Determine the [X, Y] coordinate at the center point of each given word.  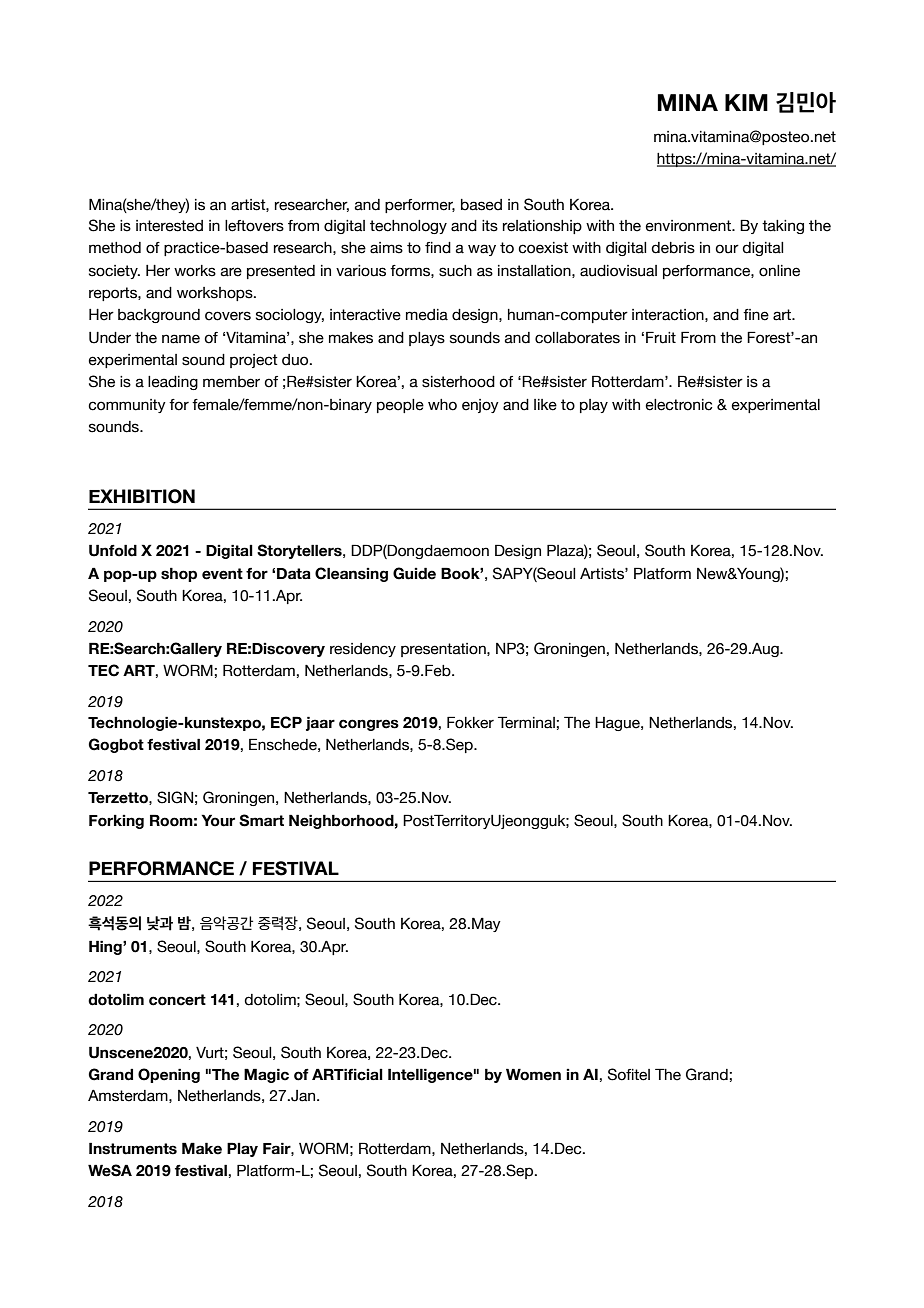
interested [169, 226]
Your [218, 820]
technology [408, 227]
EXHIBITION [142, 496]
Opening [169, 1075]
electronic [679, 405]
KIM [746, 102]
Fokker [470, 722]
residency [363, 650]
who [442, 405]
